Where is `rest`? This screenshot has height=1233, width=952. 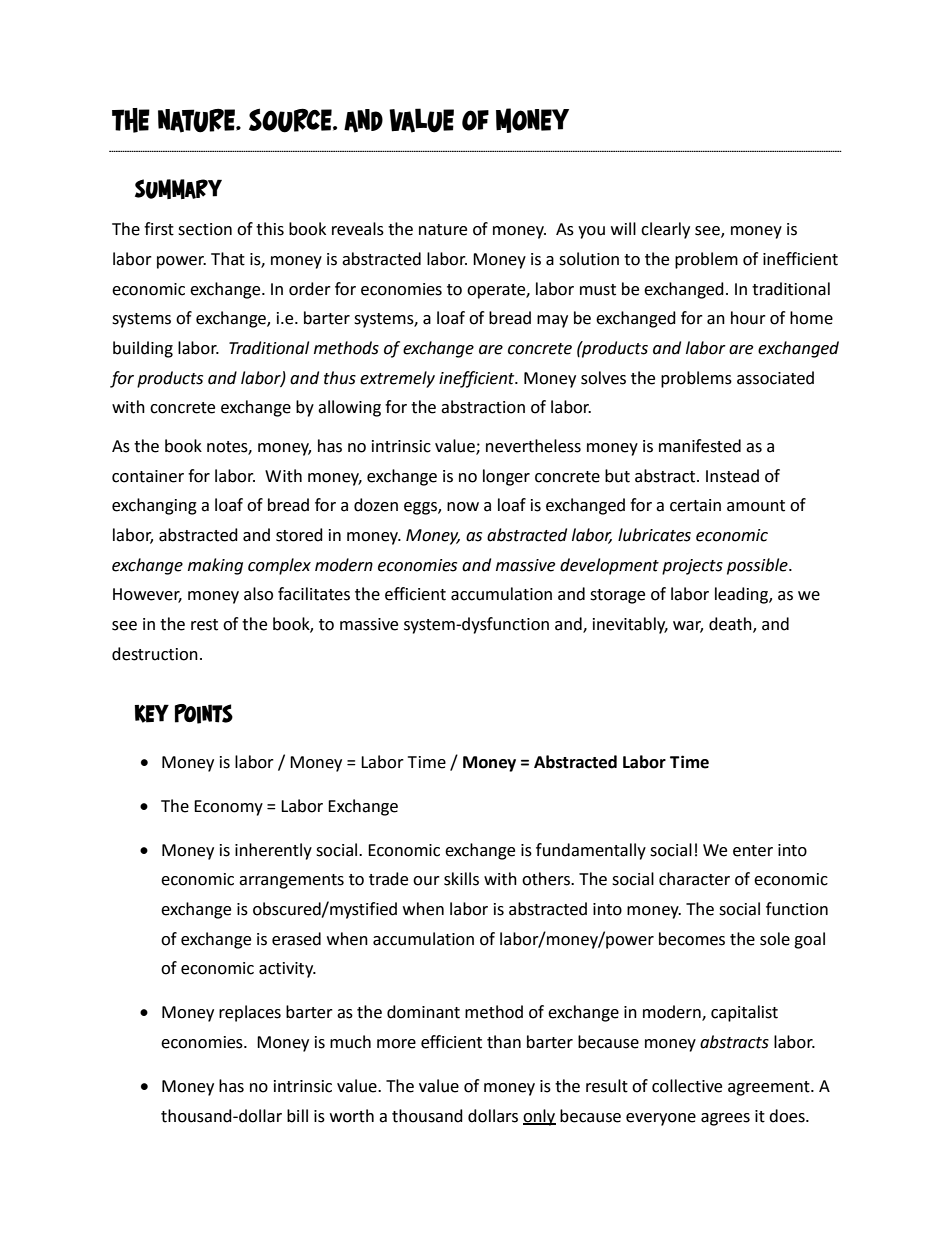
rest is located at coordinates (204, 625).
